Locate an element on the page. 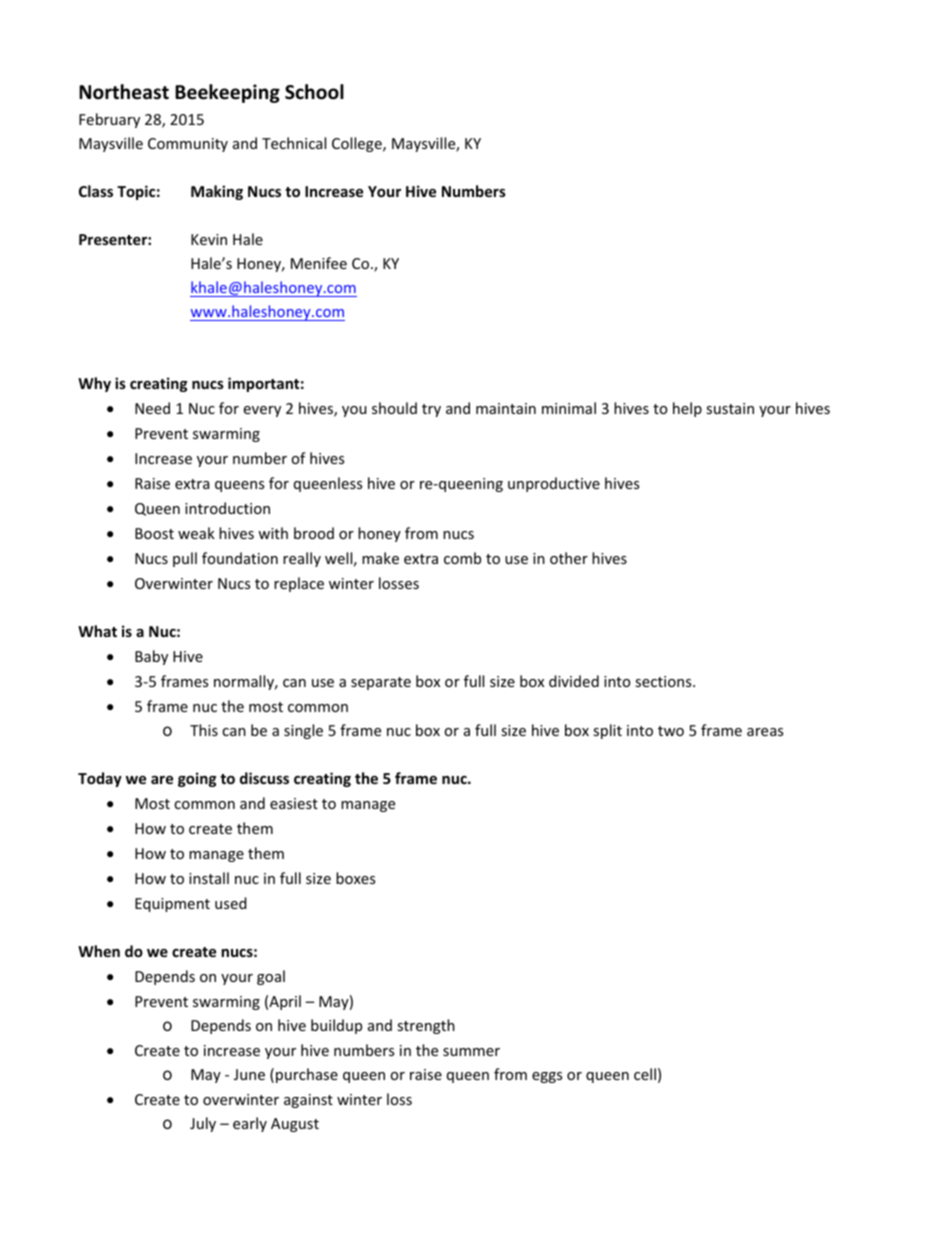 This page has width=952, height=1233. Community is located at coordinates (188, 145).
